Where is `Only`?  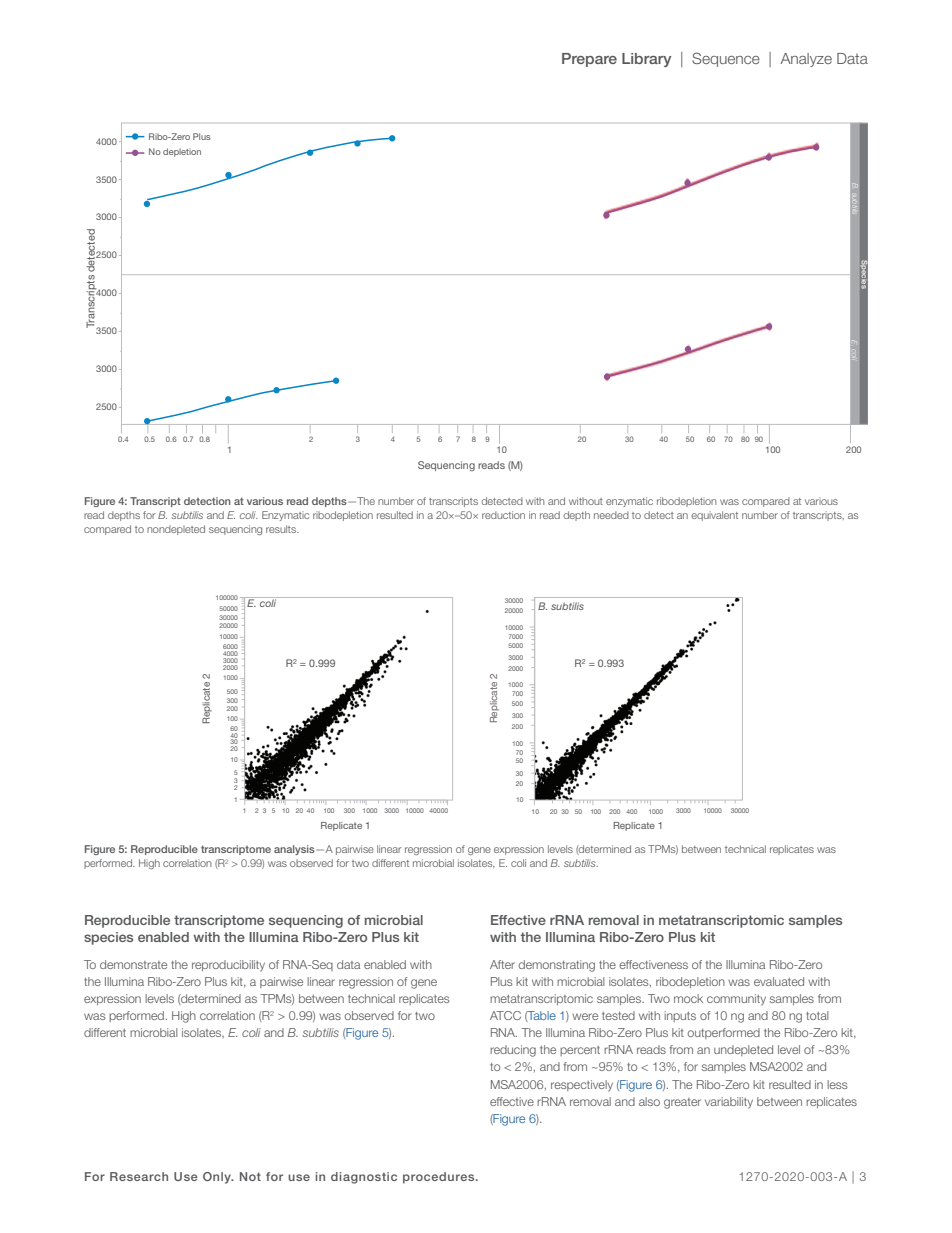
Only is located at coordinates (218, 1178).
